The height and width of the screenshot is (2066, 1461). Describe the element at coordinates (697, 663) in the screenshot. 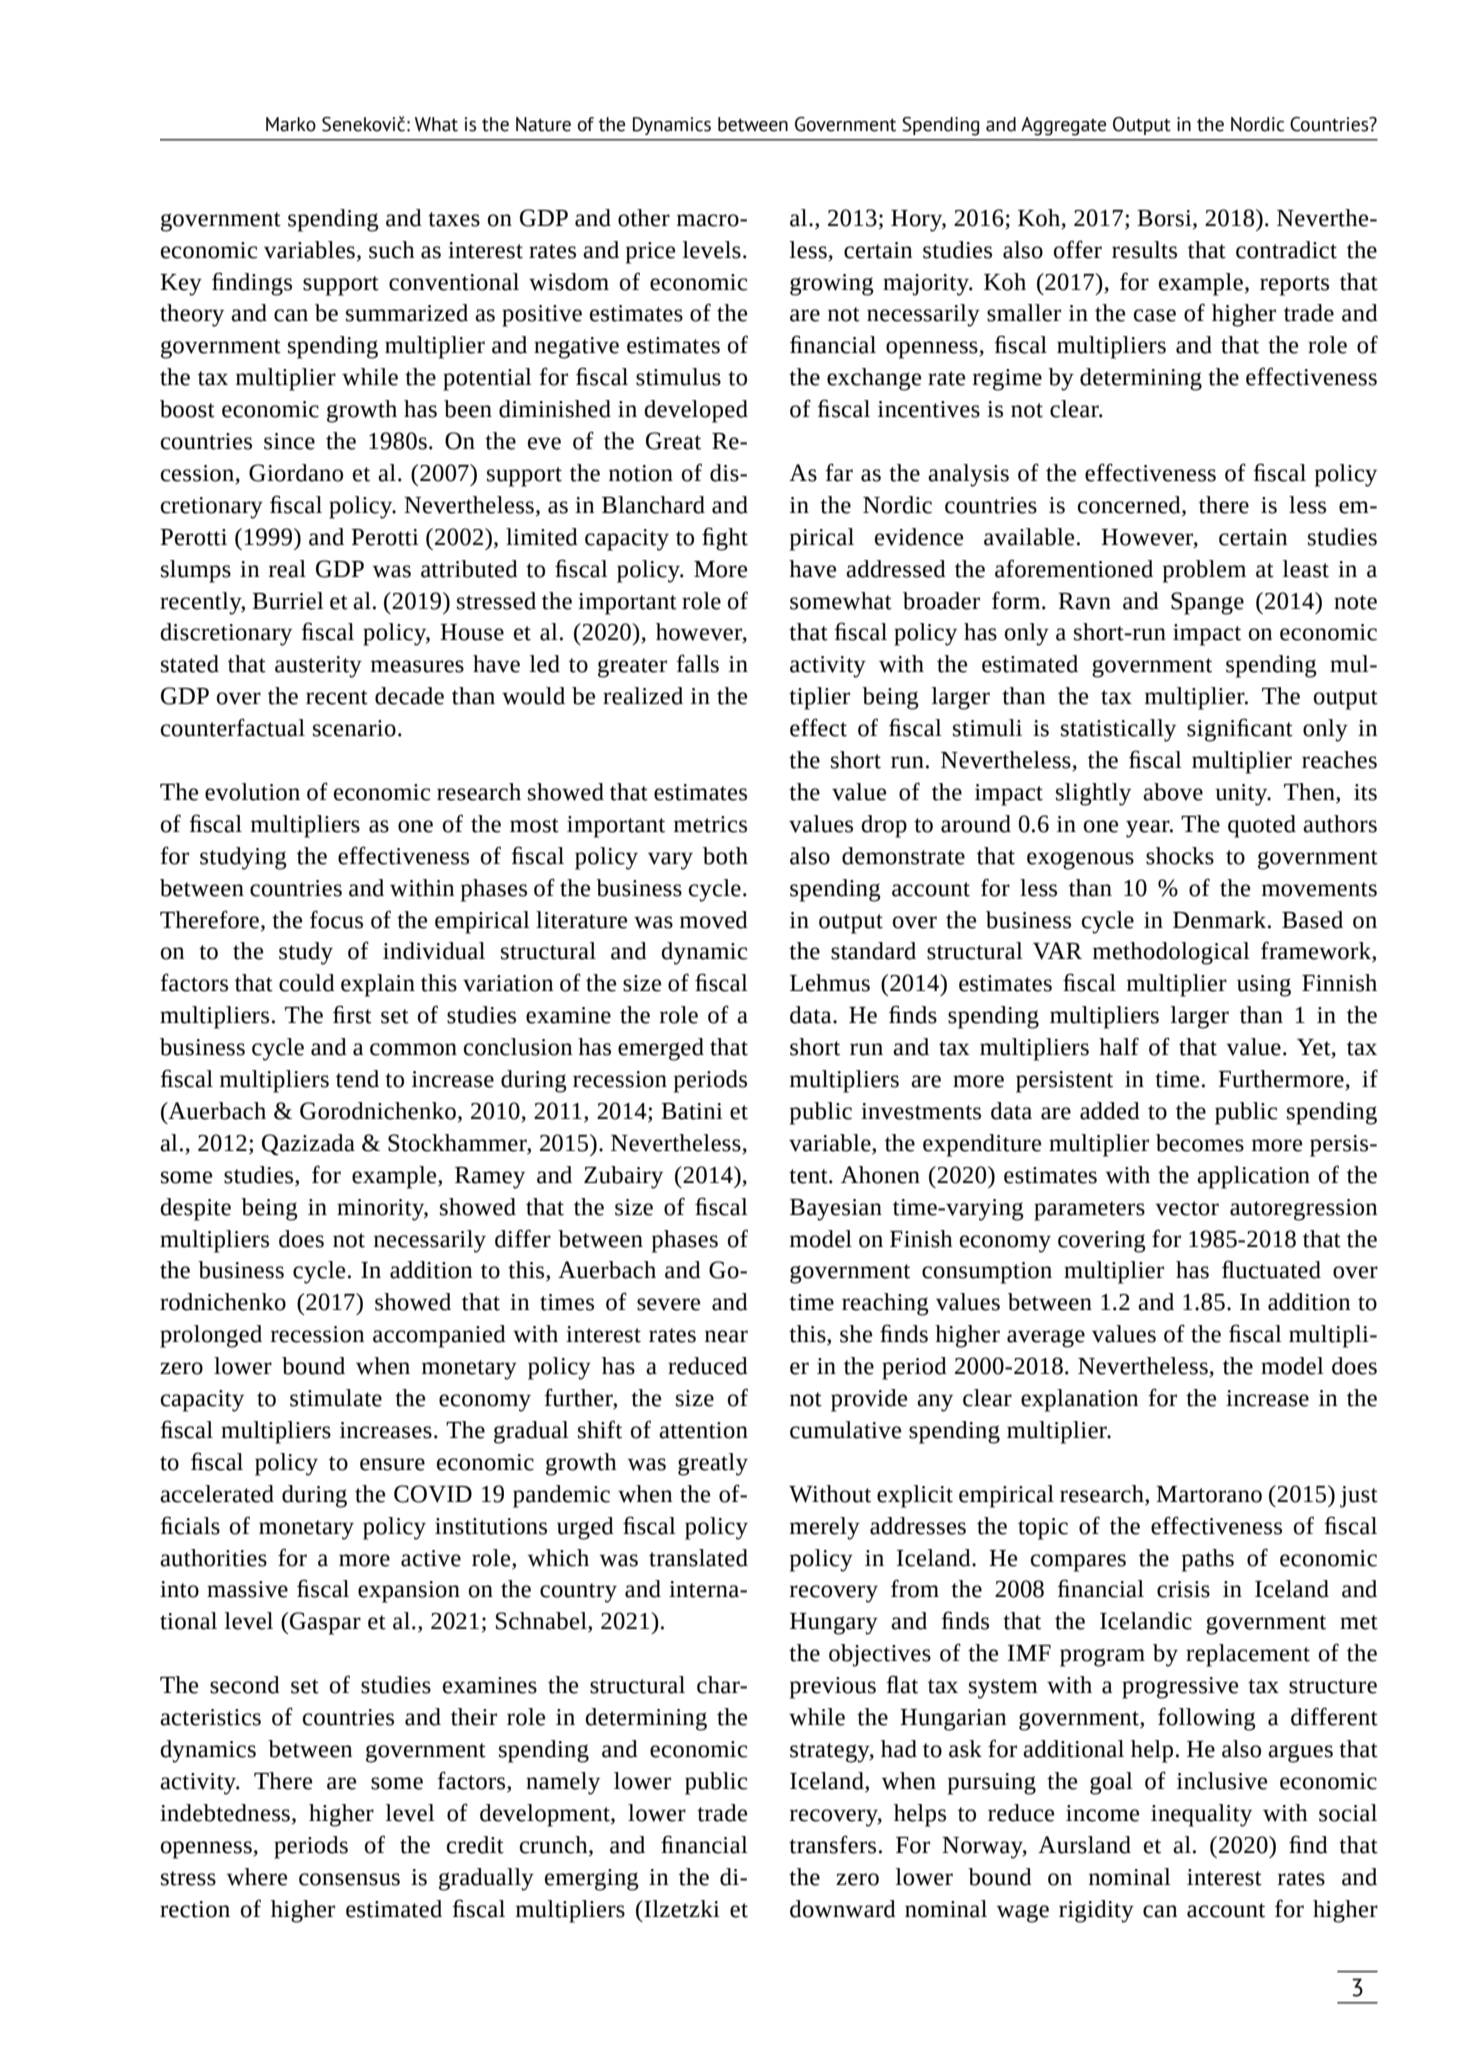

I see `falls` at that location.
